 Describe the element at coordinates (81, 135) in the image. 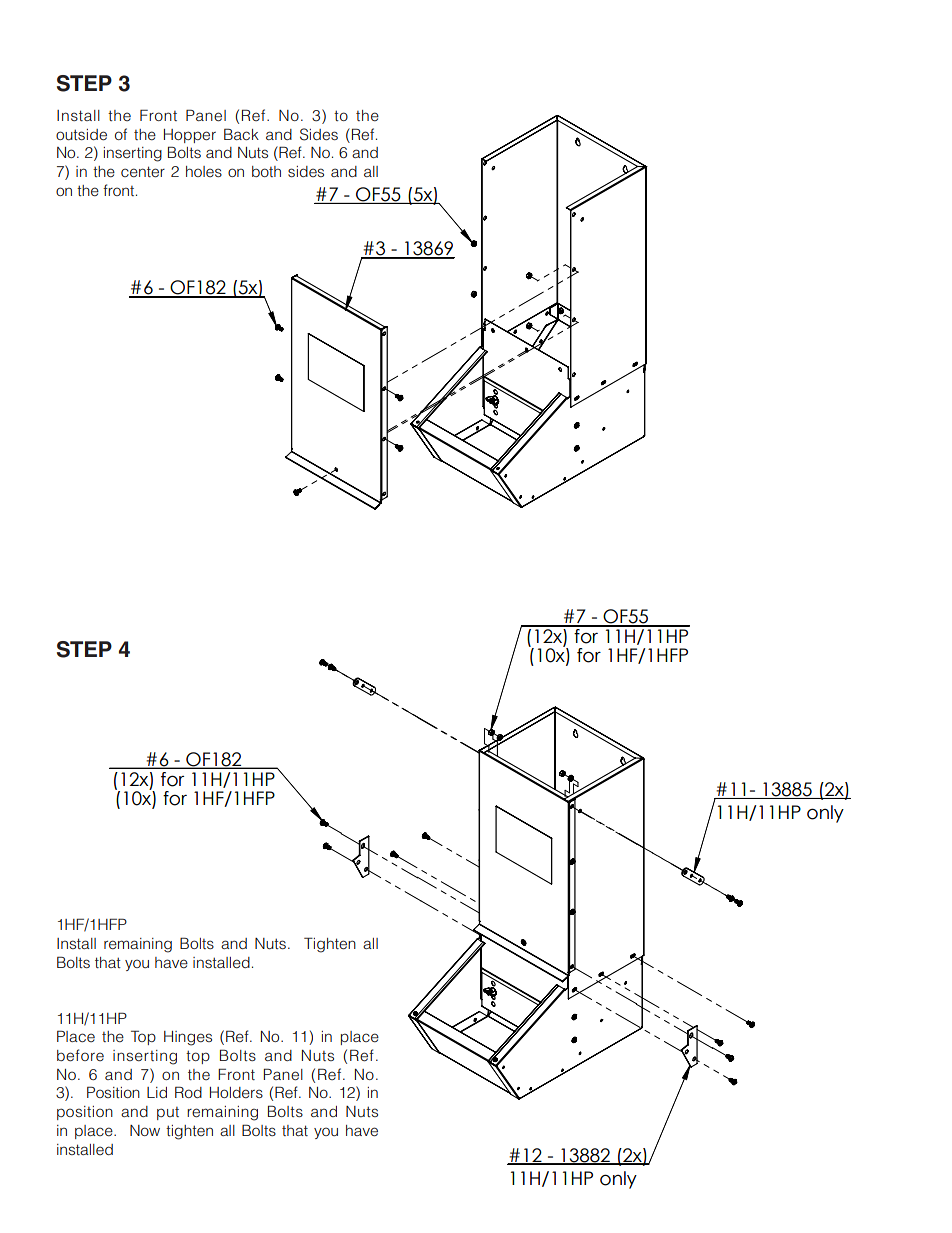

I see `outside` at that location.
